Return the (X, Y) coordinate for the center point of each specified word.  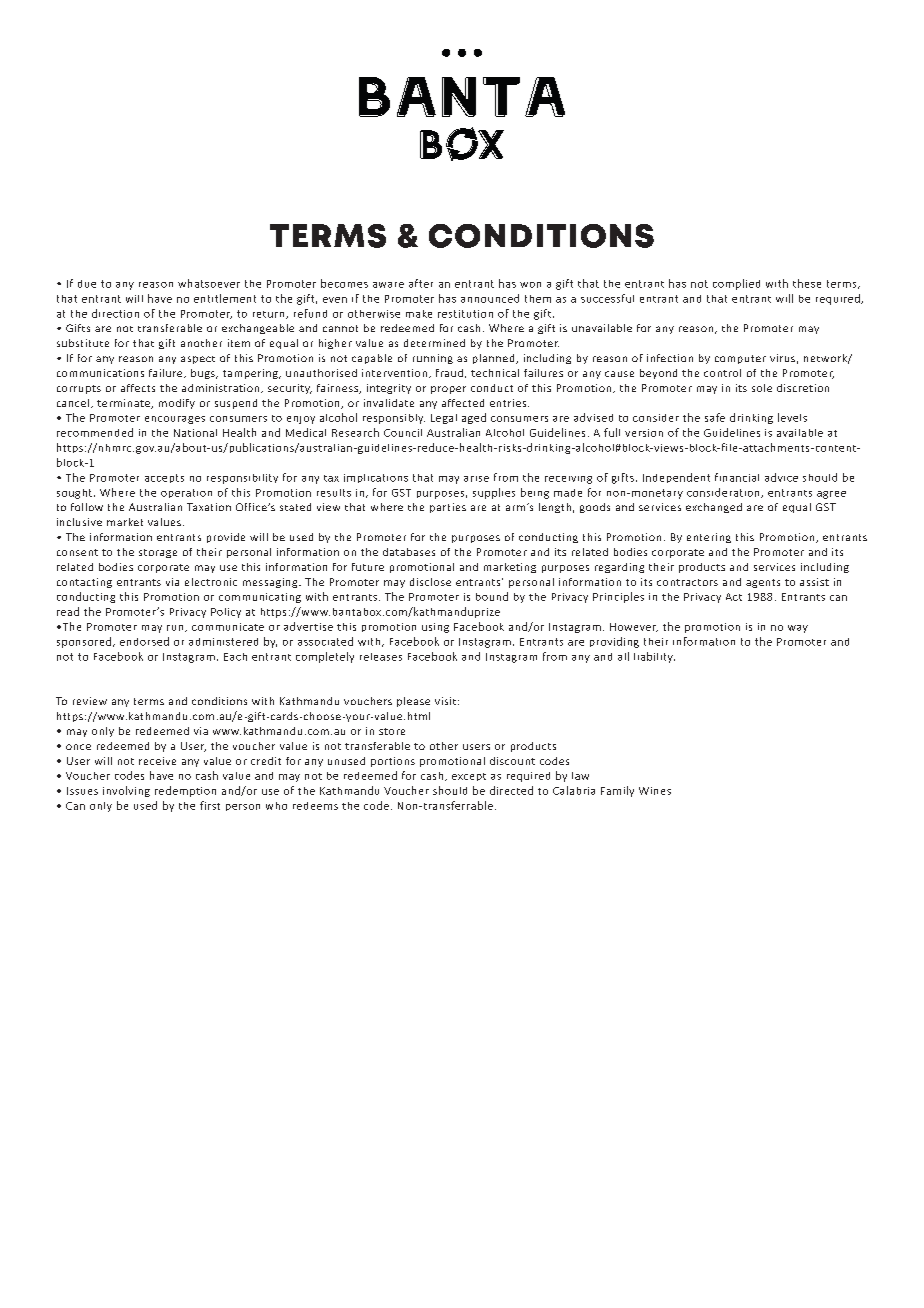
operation (186, 493)
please (413, 702)
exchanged (714, 508)
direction (115, 313)
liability (654, 657)
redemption (185, 791)
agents (763, 583)
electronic (211, 582)
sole (762, 388)
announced (490, 298)
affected (463, 403)
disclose (430, 582)
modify (177, 404)
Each (235, 657)
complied (736, 284)
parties (448, 508)
